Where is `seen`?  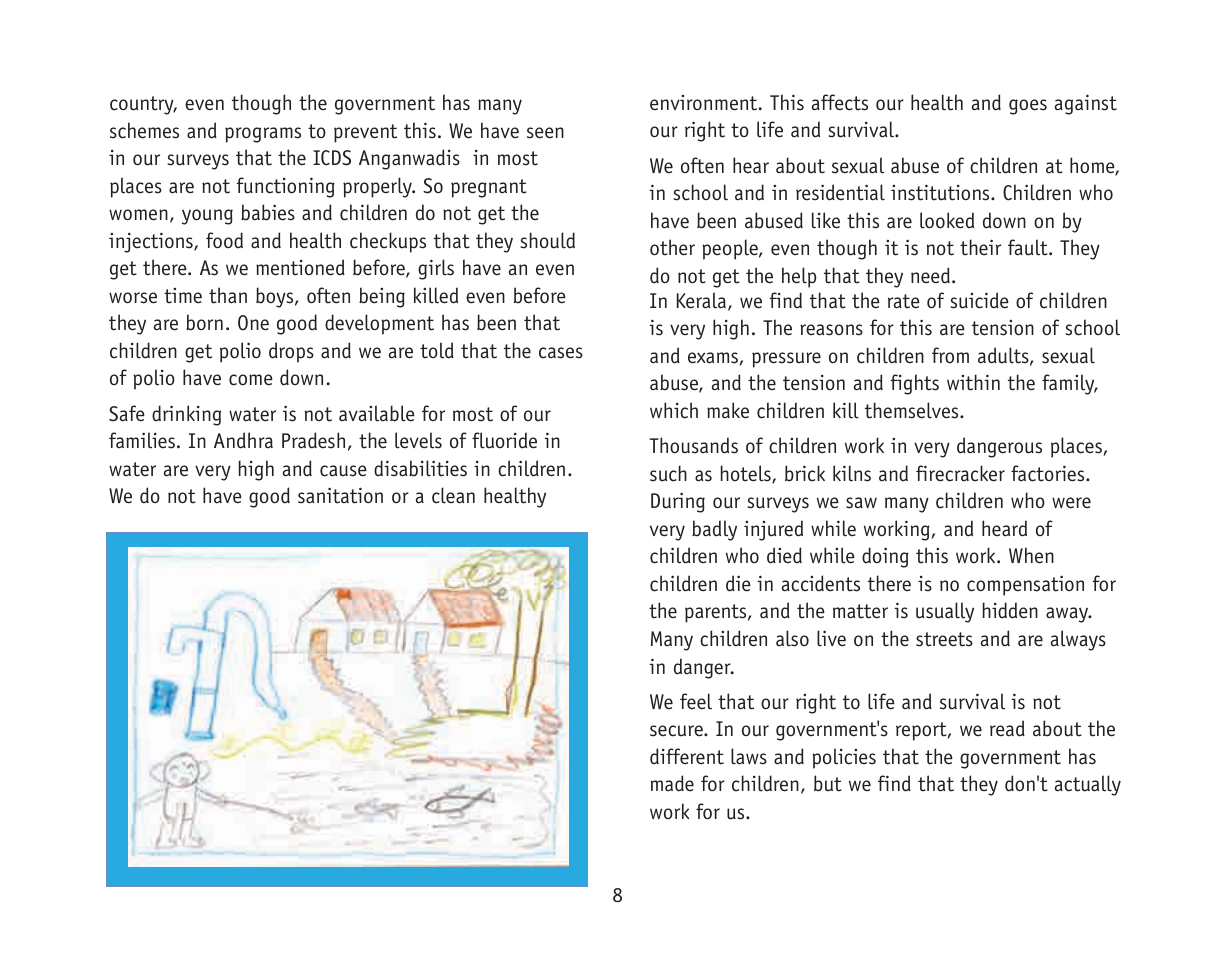 seen is located at coordinates (545, 133).
